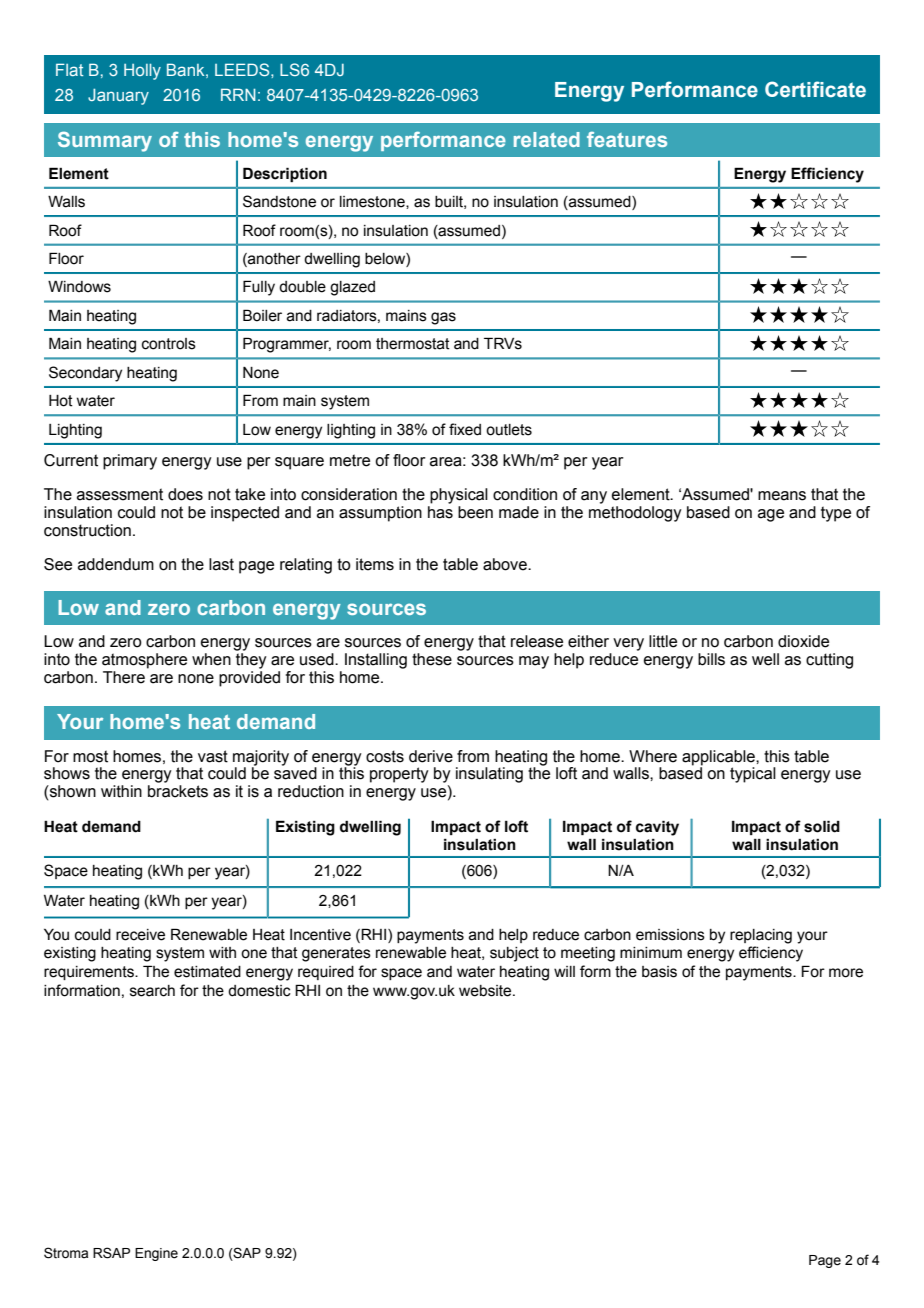 The image size is (924, 1308). What do you see at coordinates (486, 991) in the image?
I see `website` at bounding box center [486, 991].
